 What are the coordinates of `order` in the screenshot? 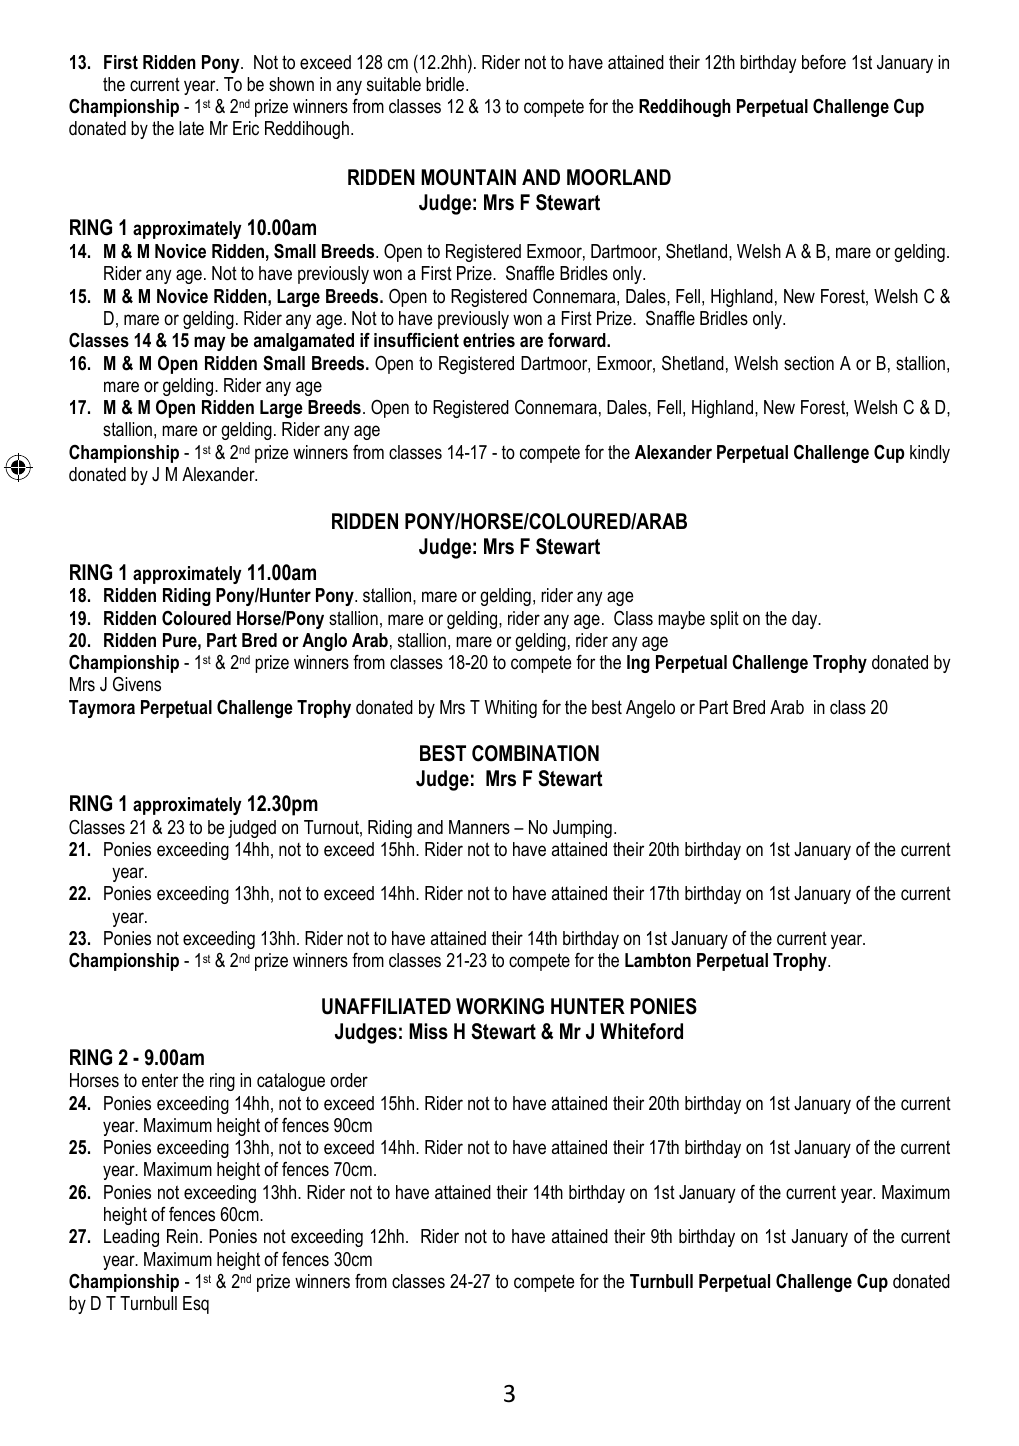 It's located at (349, 1080).
